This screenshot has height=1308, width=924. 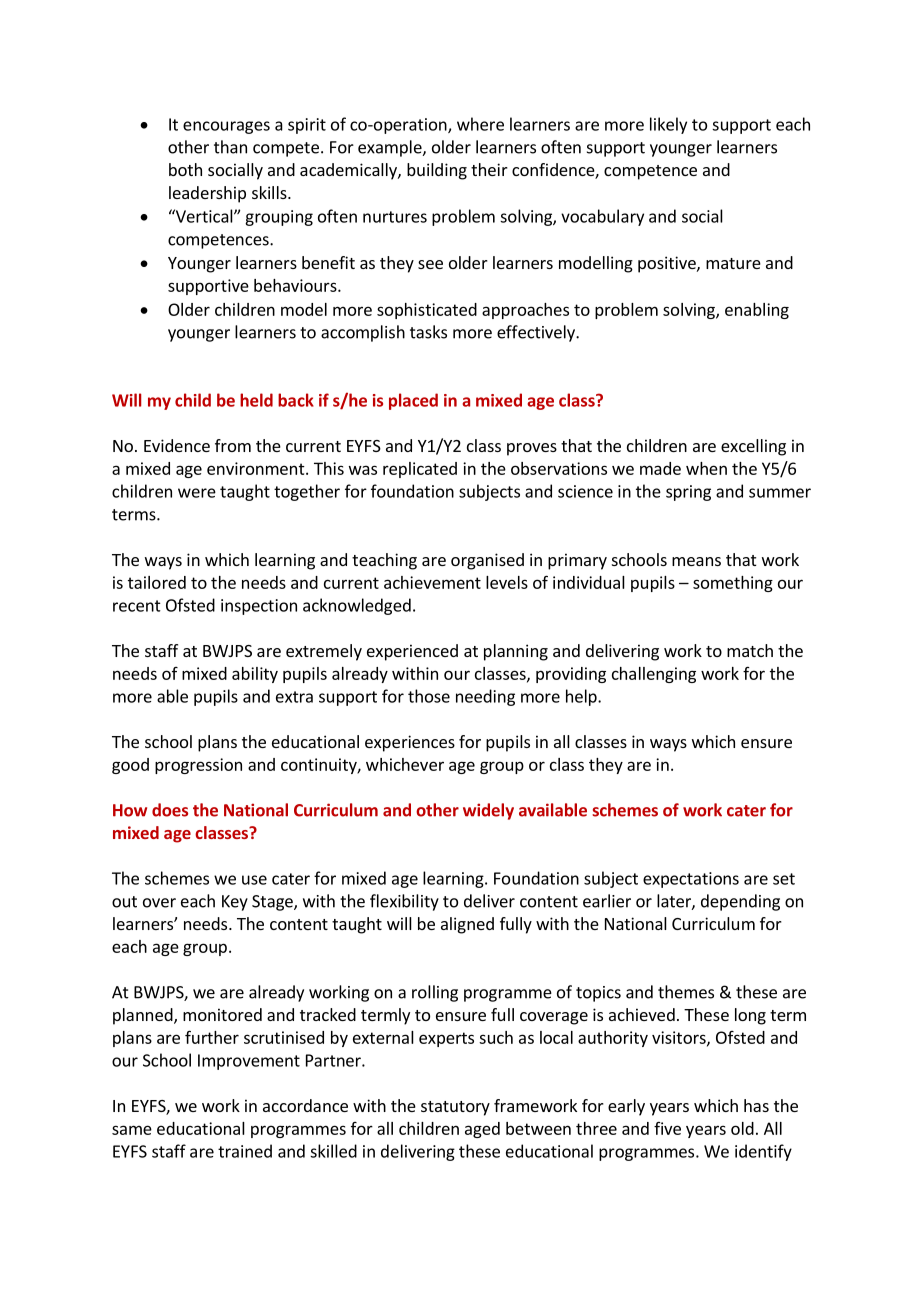 I want to click on trained, so click(x=245, y=1151).
